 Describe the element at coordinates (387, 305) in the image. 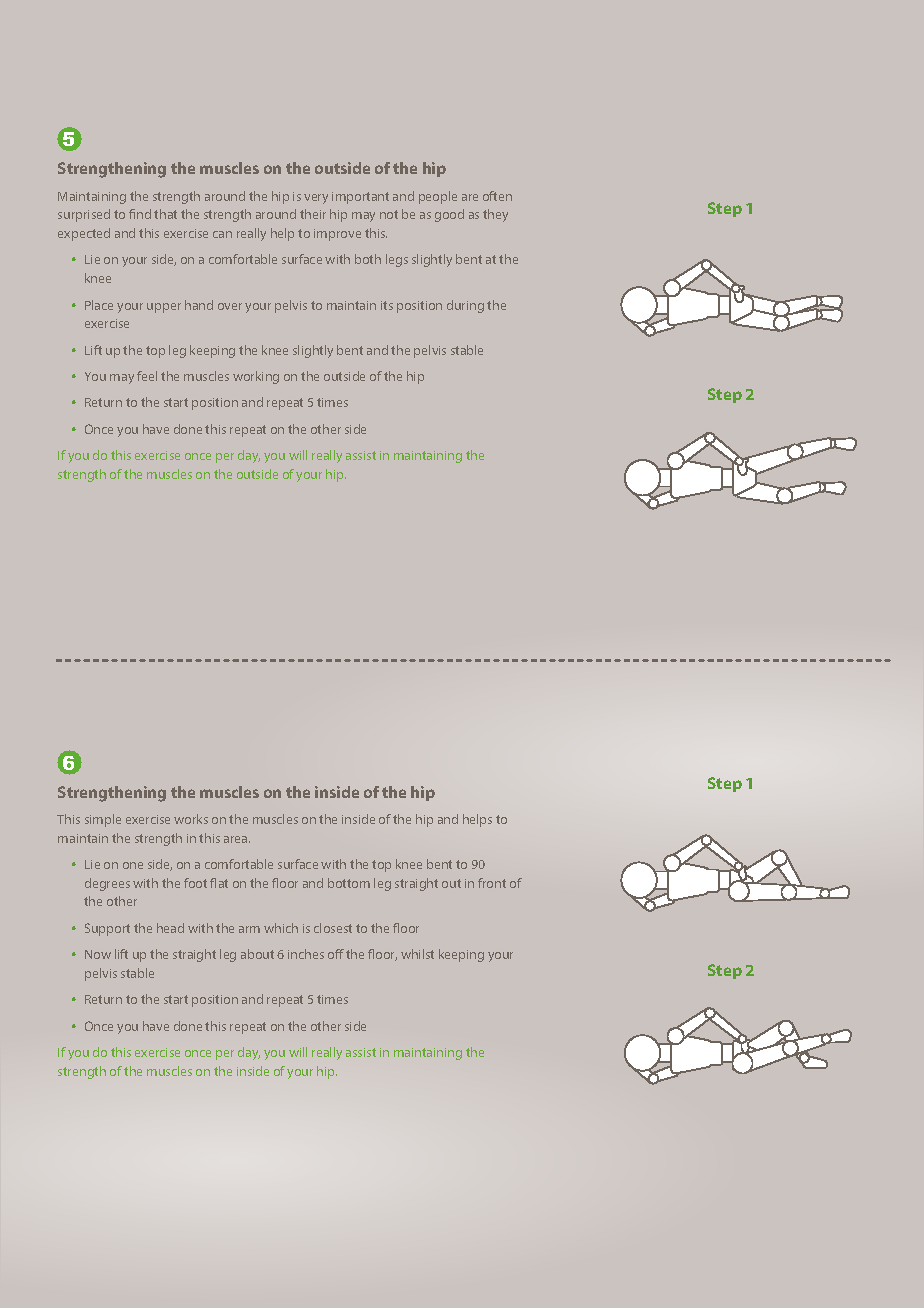

I see `its` at that location.
